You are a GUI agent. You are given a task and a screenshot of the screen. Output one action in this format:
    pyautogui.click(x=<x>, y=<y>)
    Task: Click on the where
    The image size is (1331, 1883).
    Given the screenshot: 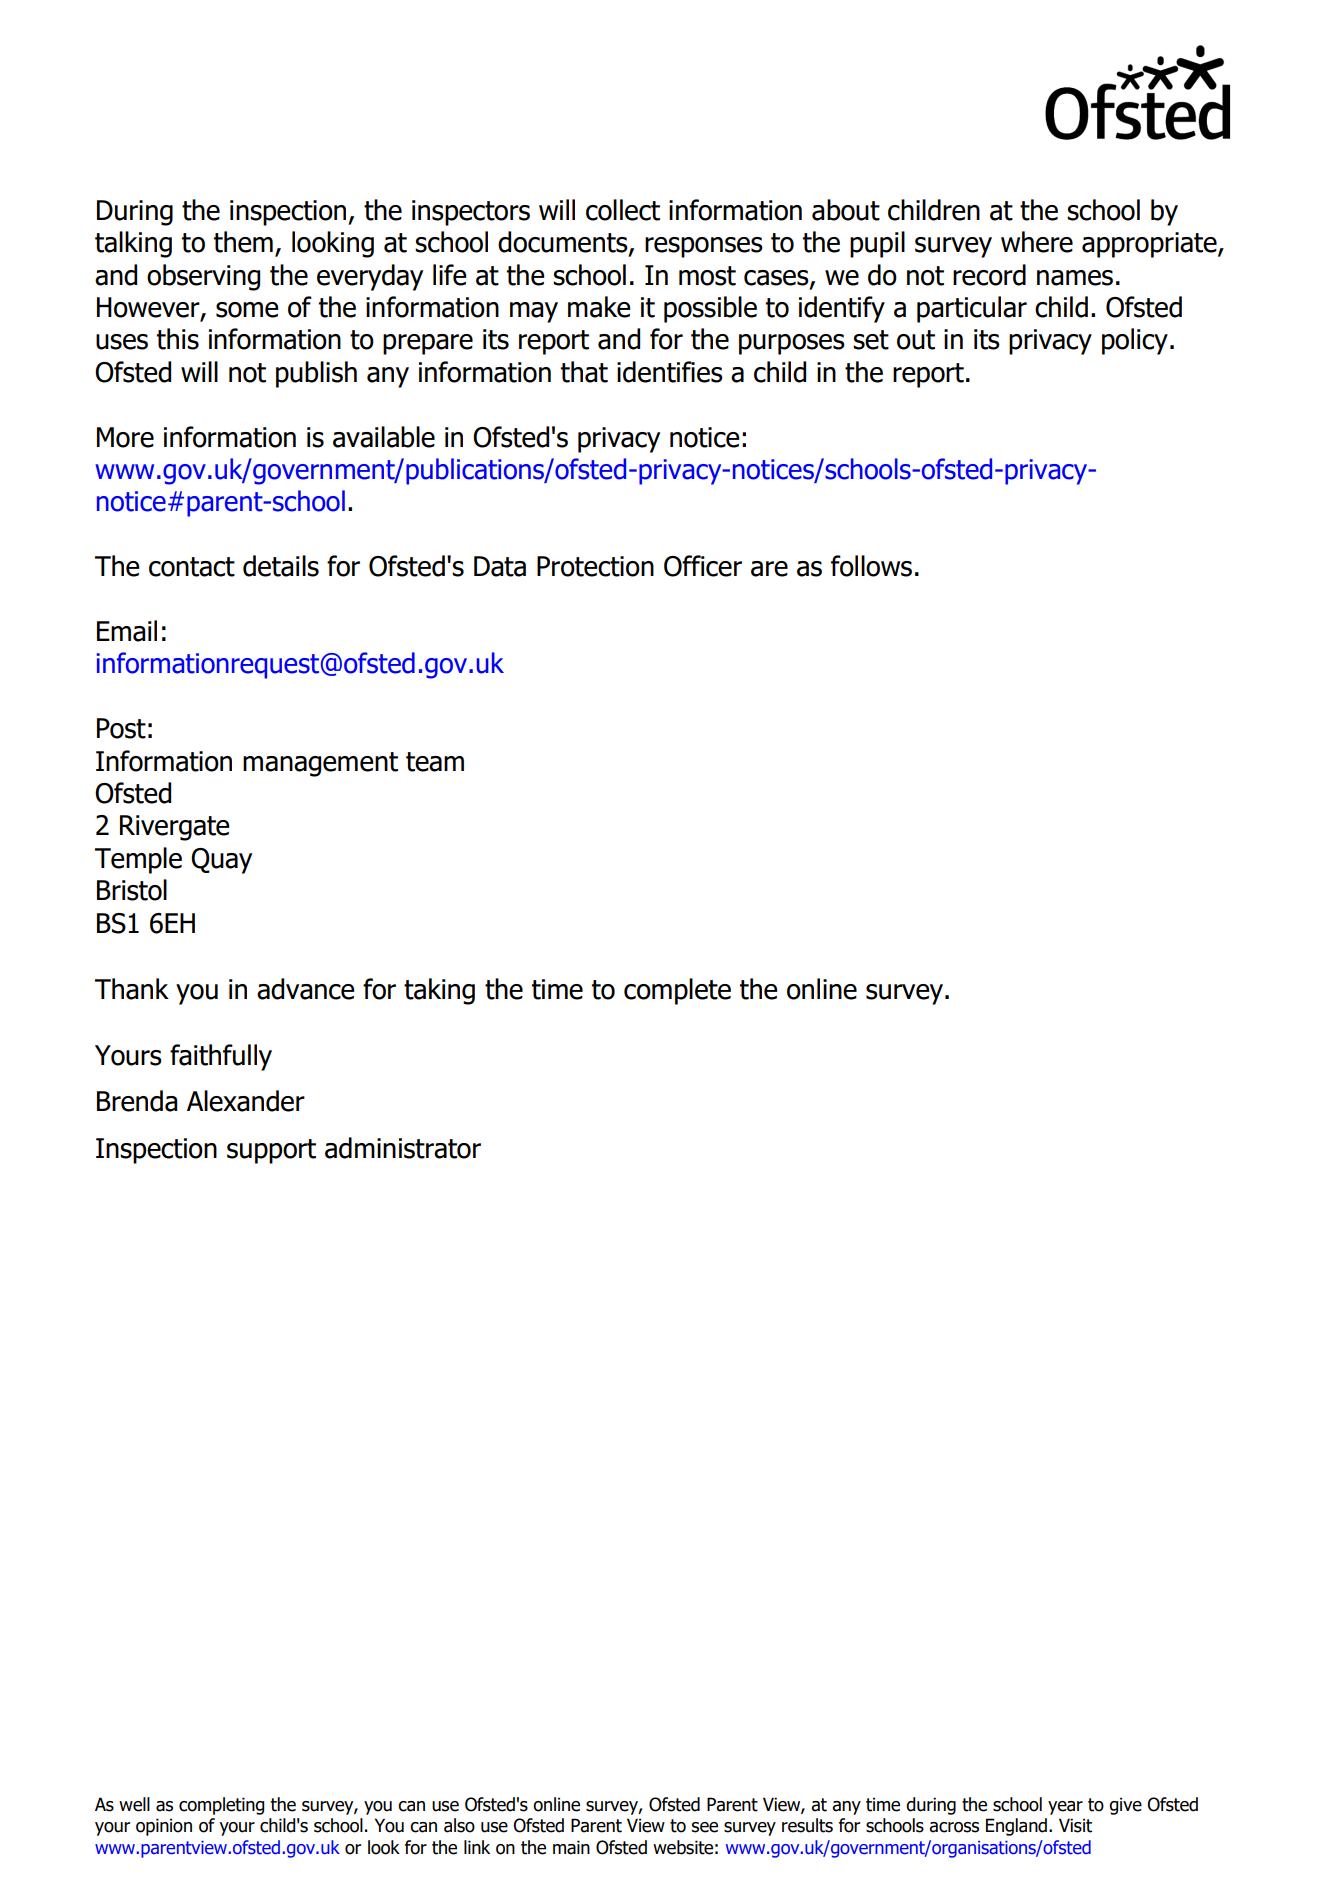 What is the action you would take?
    pyautogui.click(x=1037, y=242)
